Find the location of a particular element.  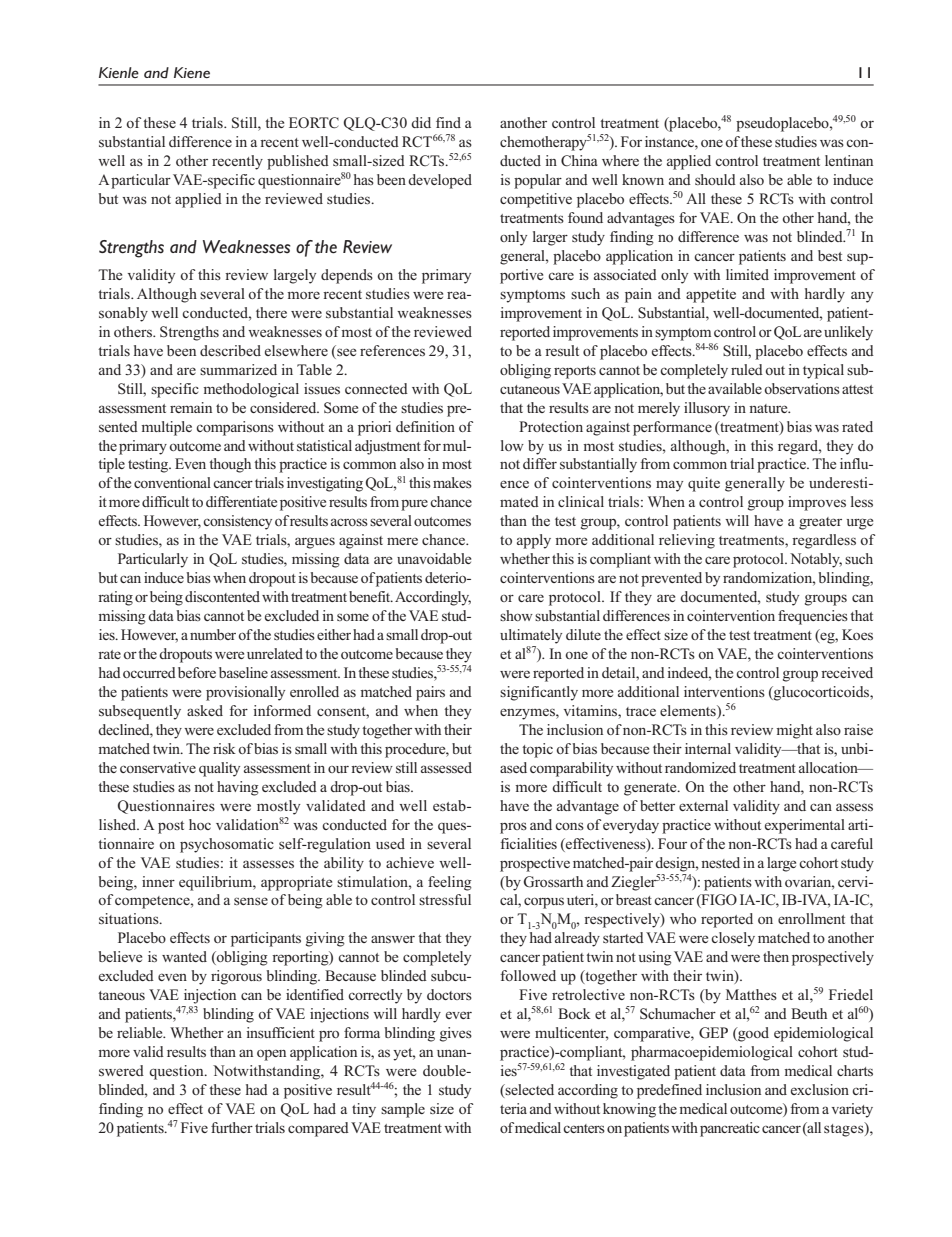

further is located at coordinates (232, 1127).
